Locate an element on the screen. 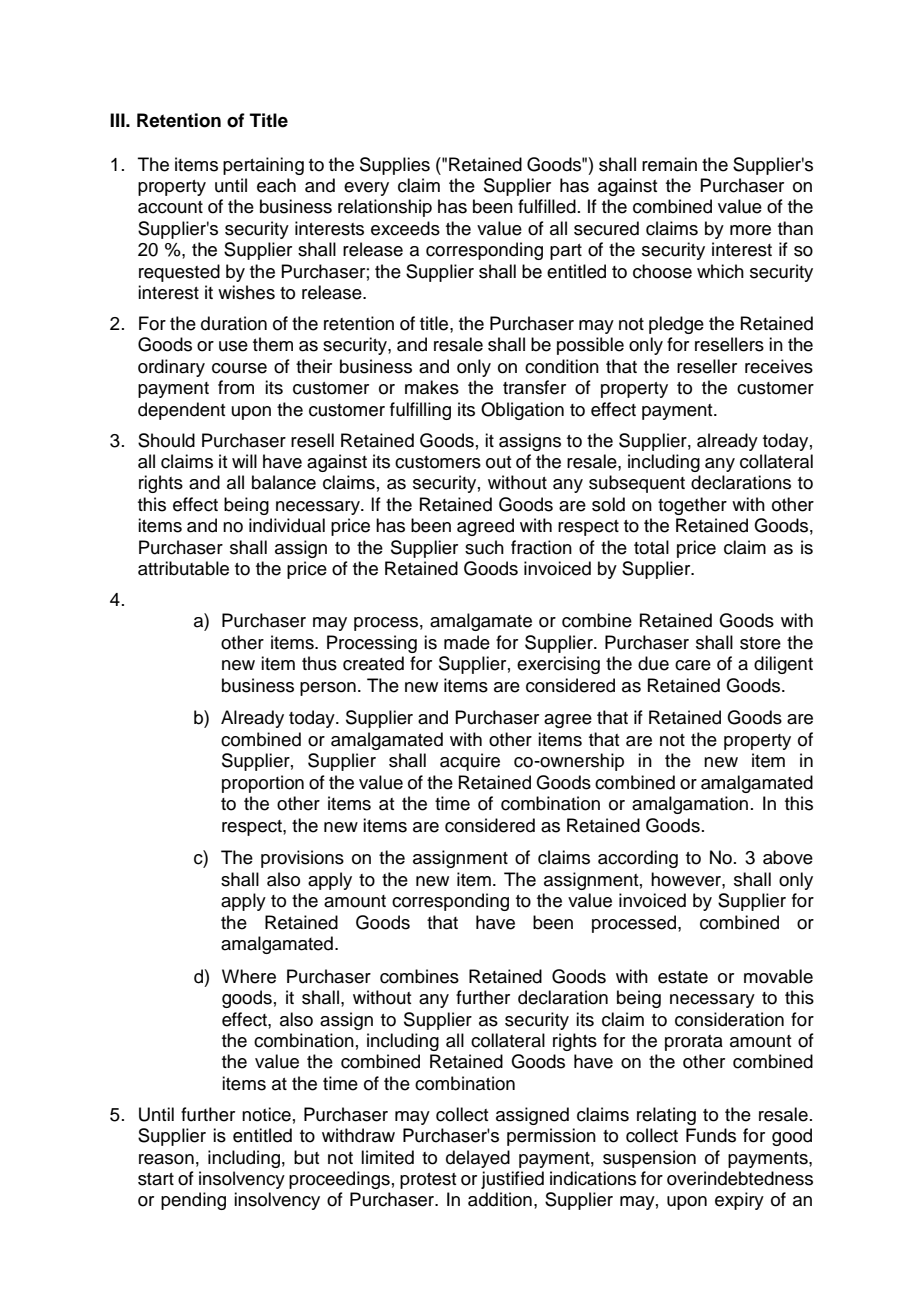 The height and width of the screenshot is (1308, 924). acquire is located at coordinates (470, 762).
